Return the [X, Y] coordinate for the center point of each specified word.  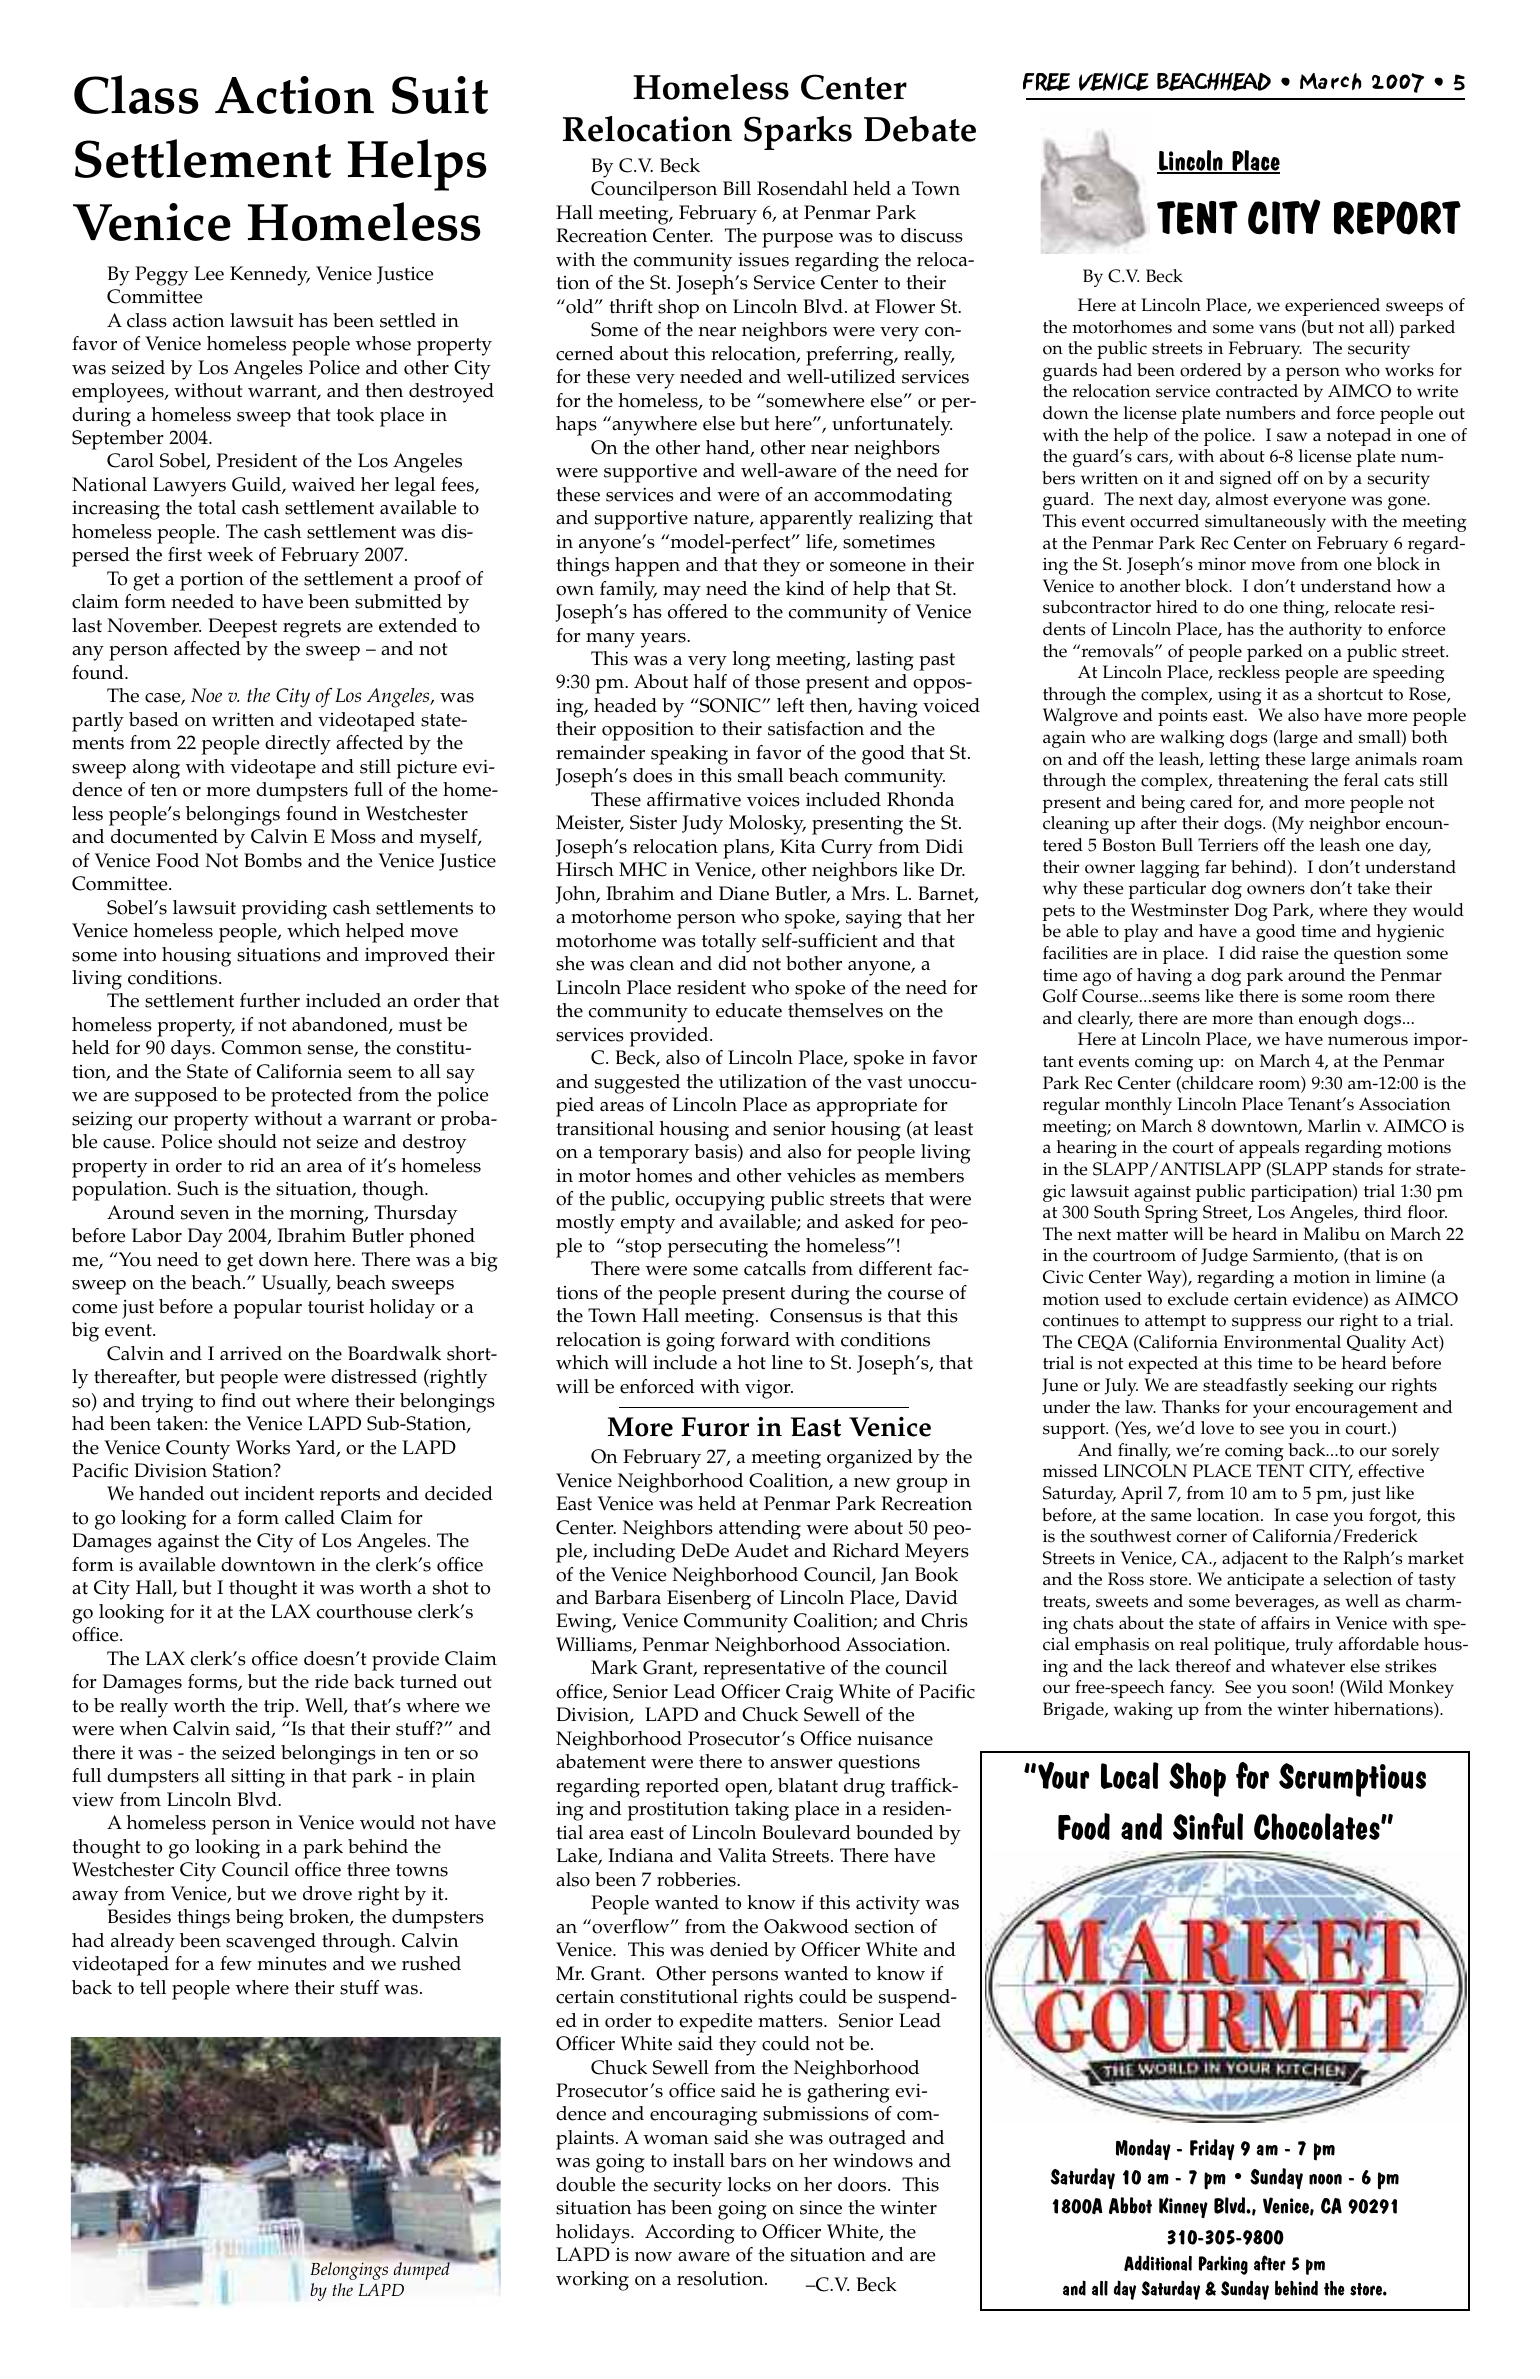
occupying [720, 1201]
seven [205, 1215]
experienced [1332, 307]
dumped [423, 2270]
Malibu [1331, 1233]
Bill [737, 188]
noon [1325, 2179]
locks [749, 2184]
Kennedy [270, 276]
